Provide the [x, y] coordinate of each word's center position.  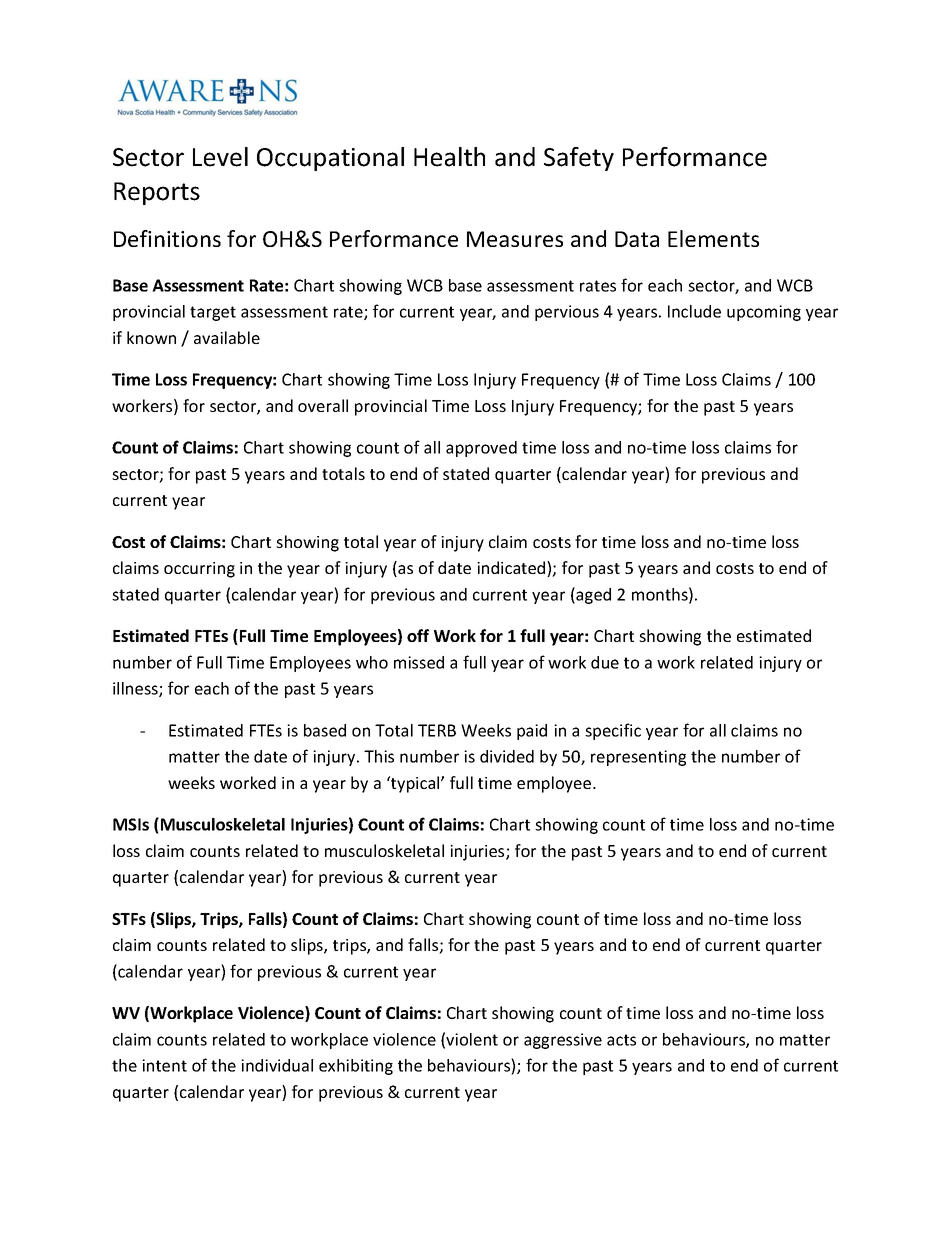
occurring [199, 570]
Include [694, 311]
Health [449, 157]
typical [415, 784]
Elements [713, 238]
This [379, 756]
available [227, 337]
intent [164, 1065]
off [418, 635]
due [605, 662]
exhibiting [356, 1067]
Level [220, 157]
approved [481, 449]
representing [638, 758]
